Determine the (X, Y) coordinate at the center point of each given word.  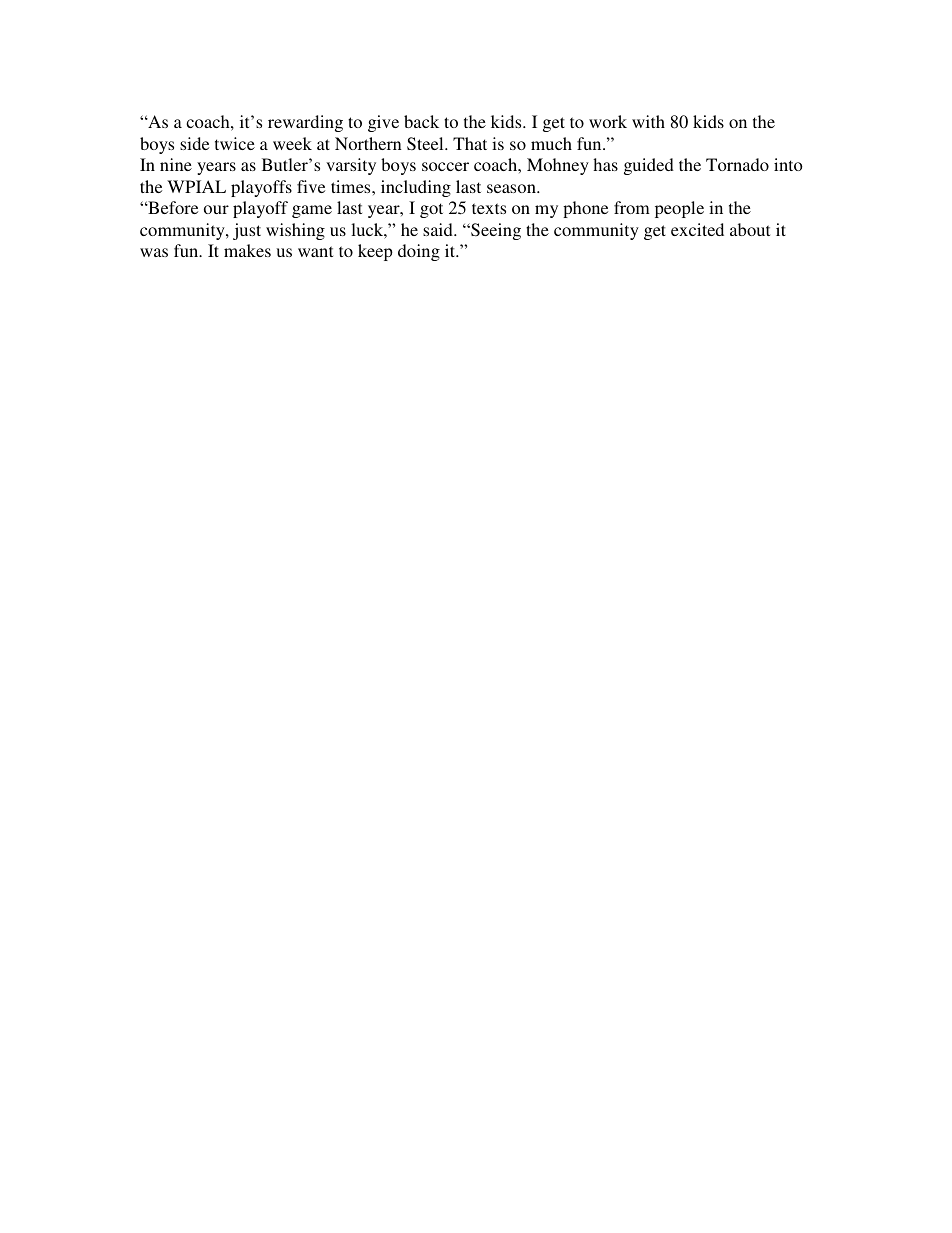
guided (649, 166)
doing (419, 252)
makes (247, 250)
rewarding (305, 123)
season (512, 188)
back (421, 121)
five (311, 186)
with (648, 121)
